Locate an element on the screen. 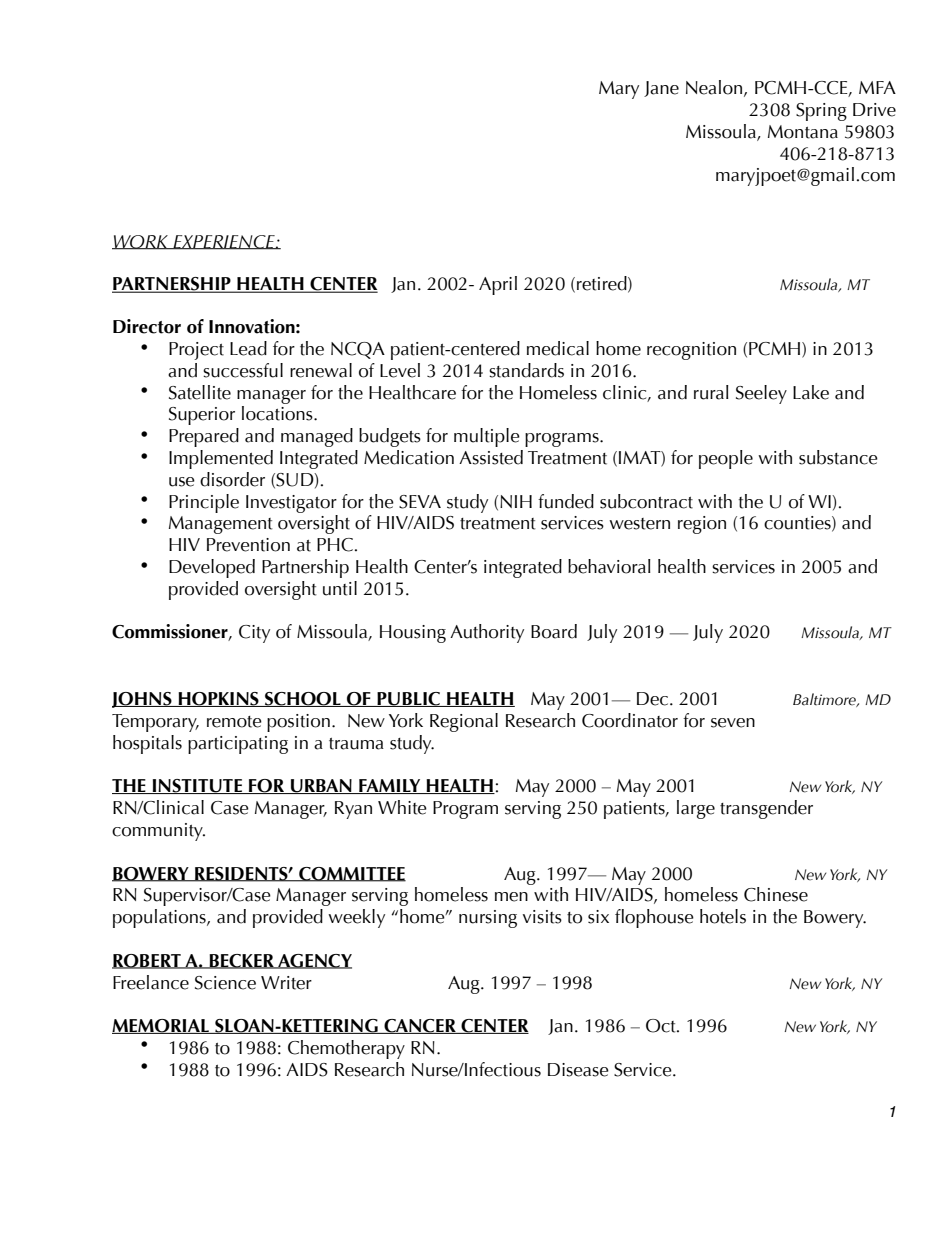 Image resolution: width=952 pixels, height=1233 pixels. MEMORIAL is located at coordinates (161, 1026).
